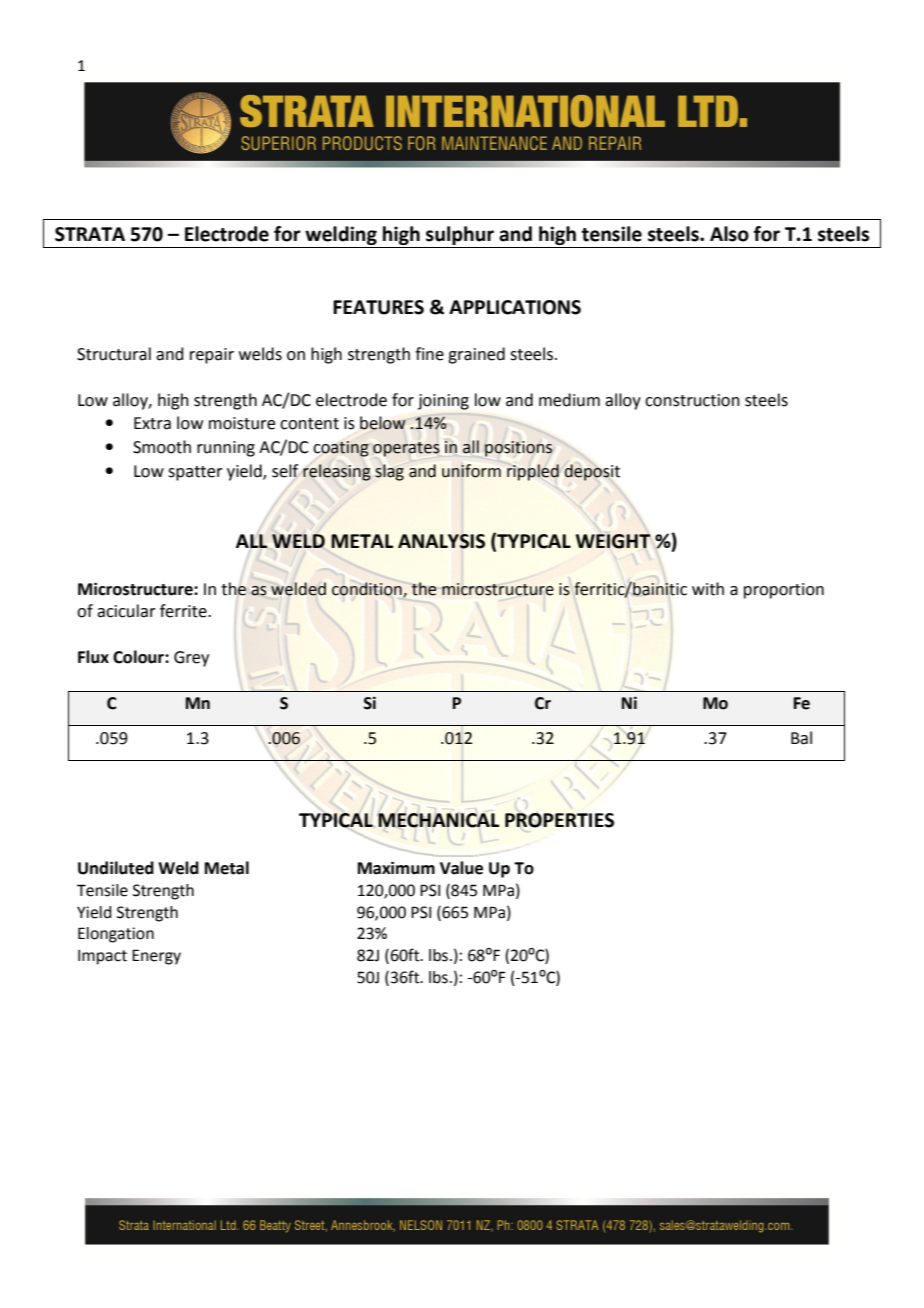  I want to click on Also, so click(729, 234).
